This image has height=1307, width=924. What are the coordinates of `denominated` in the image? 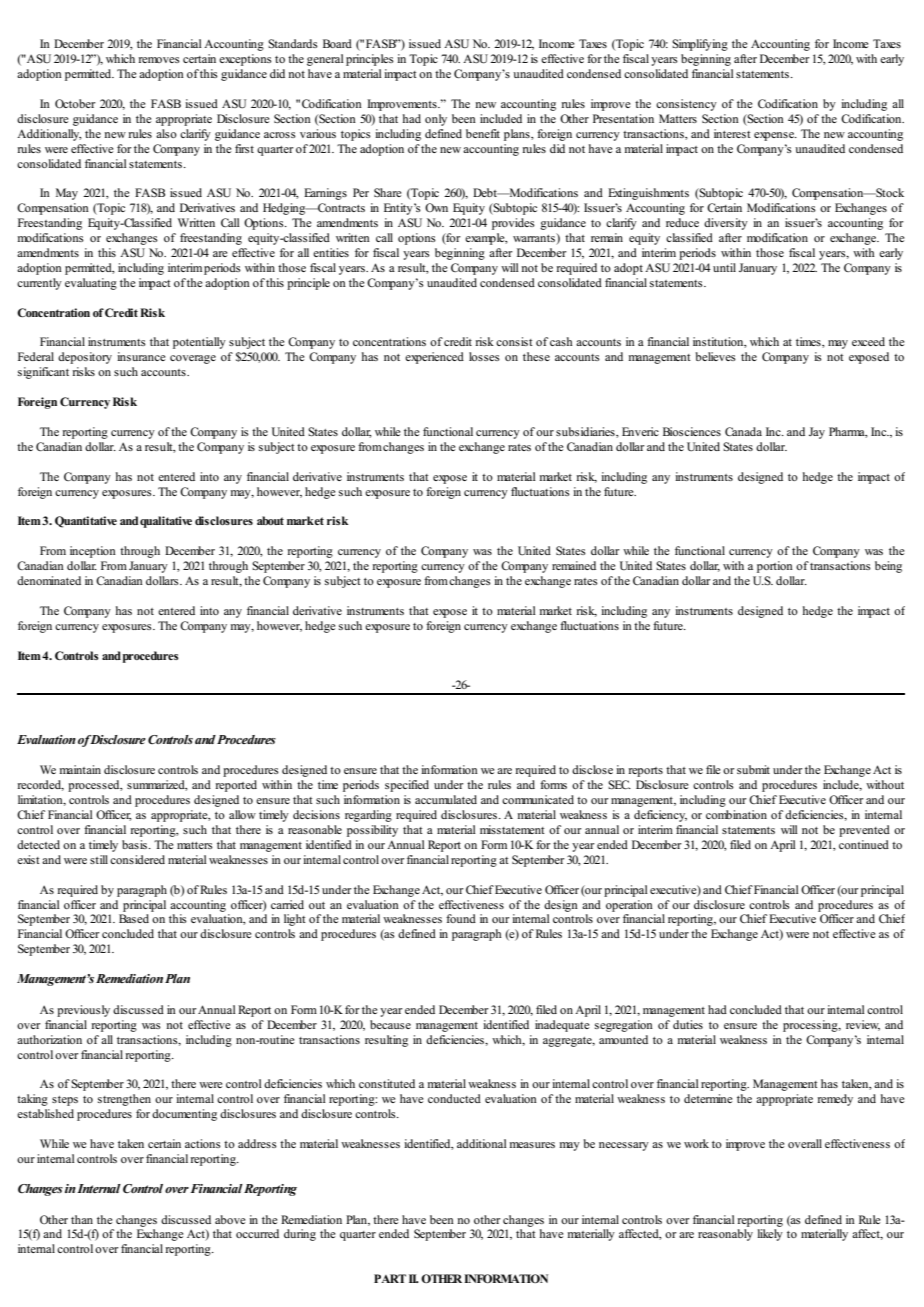 It's located at (49, 580).
